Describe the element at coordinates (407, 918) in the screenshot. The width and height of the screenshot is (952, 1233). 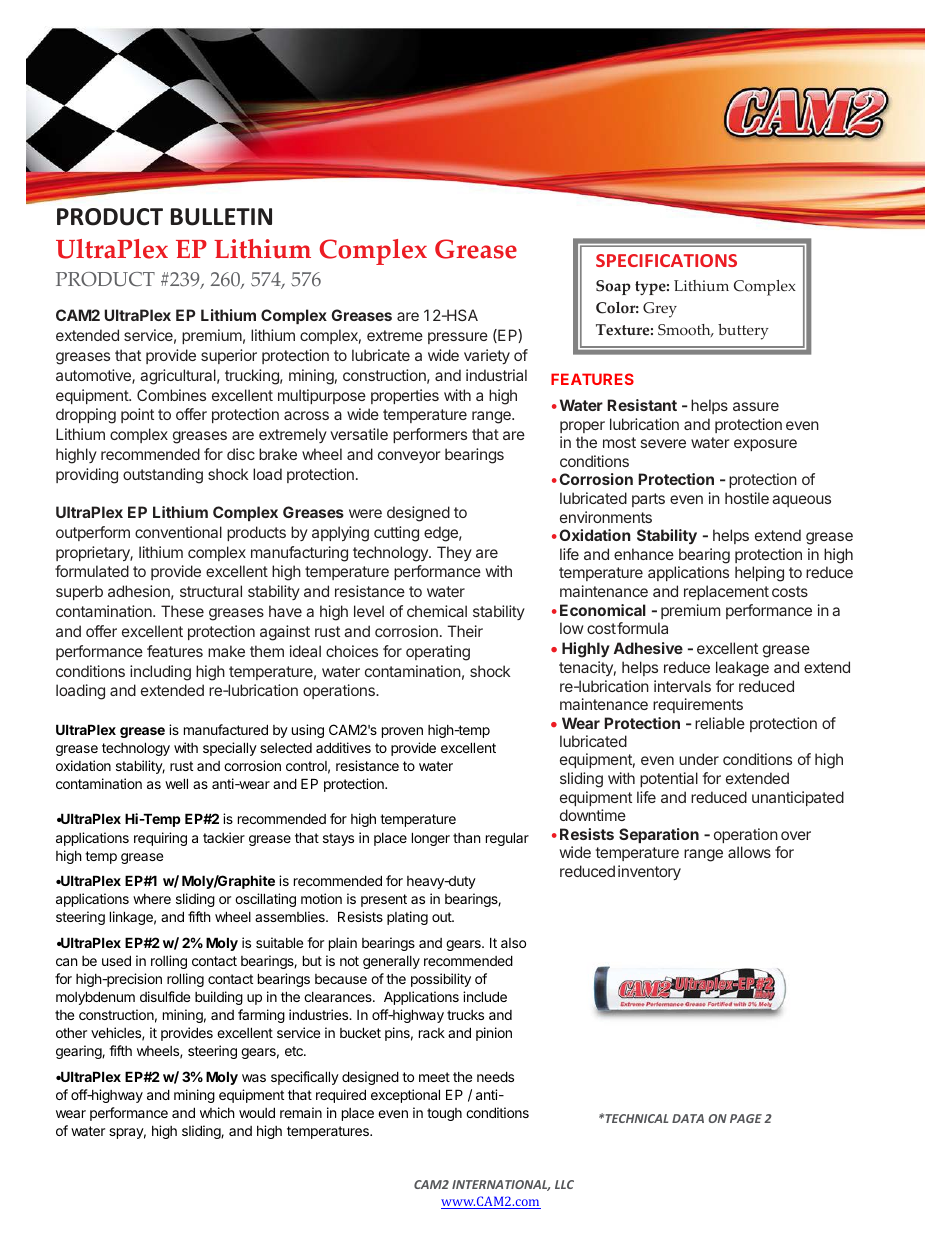
I see `plating` at that location.
